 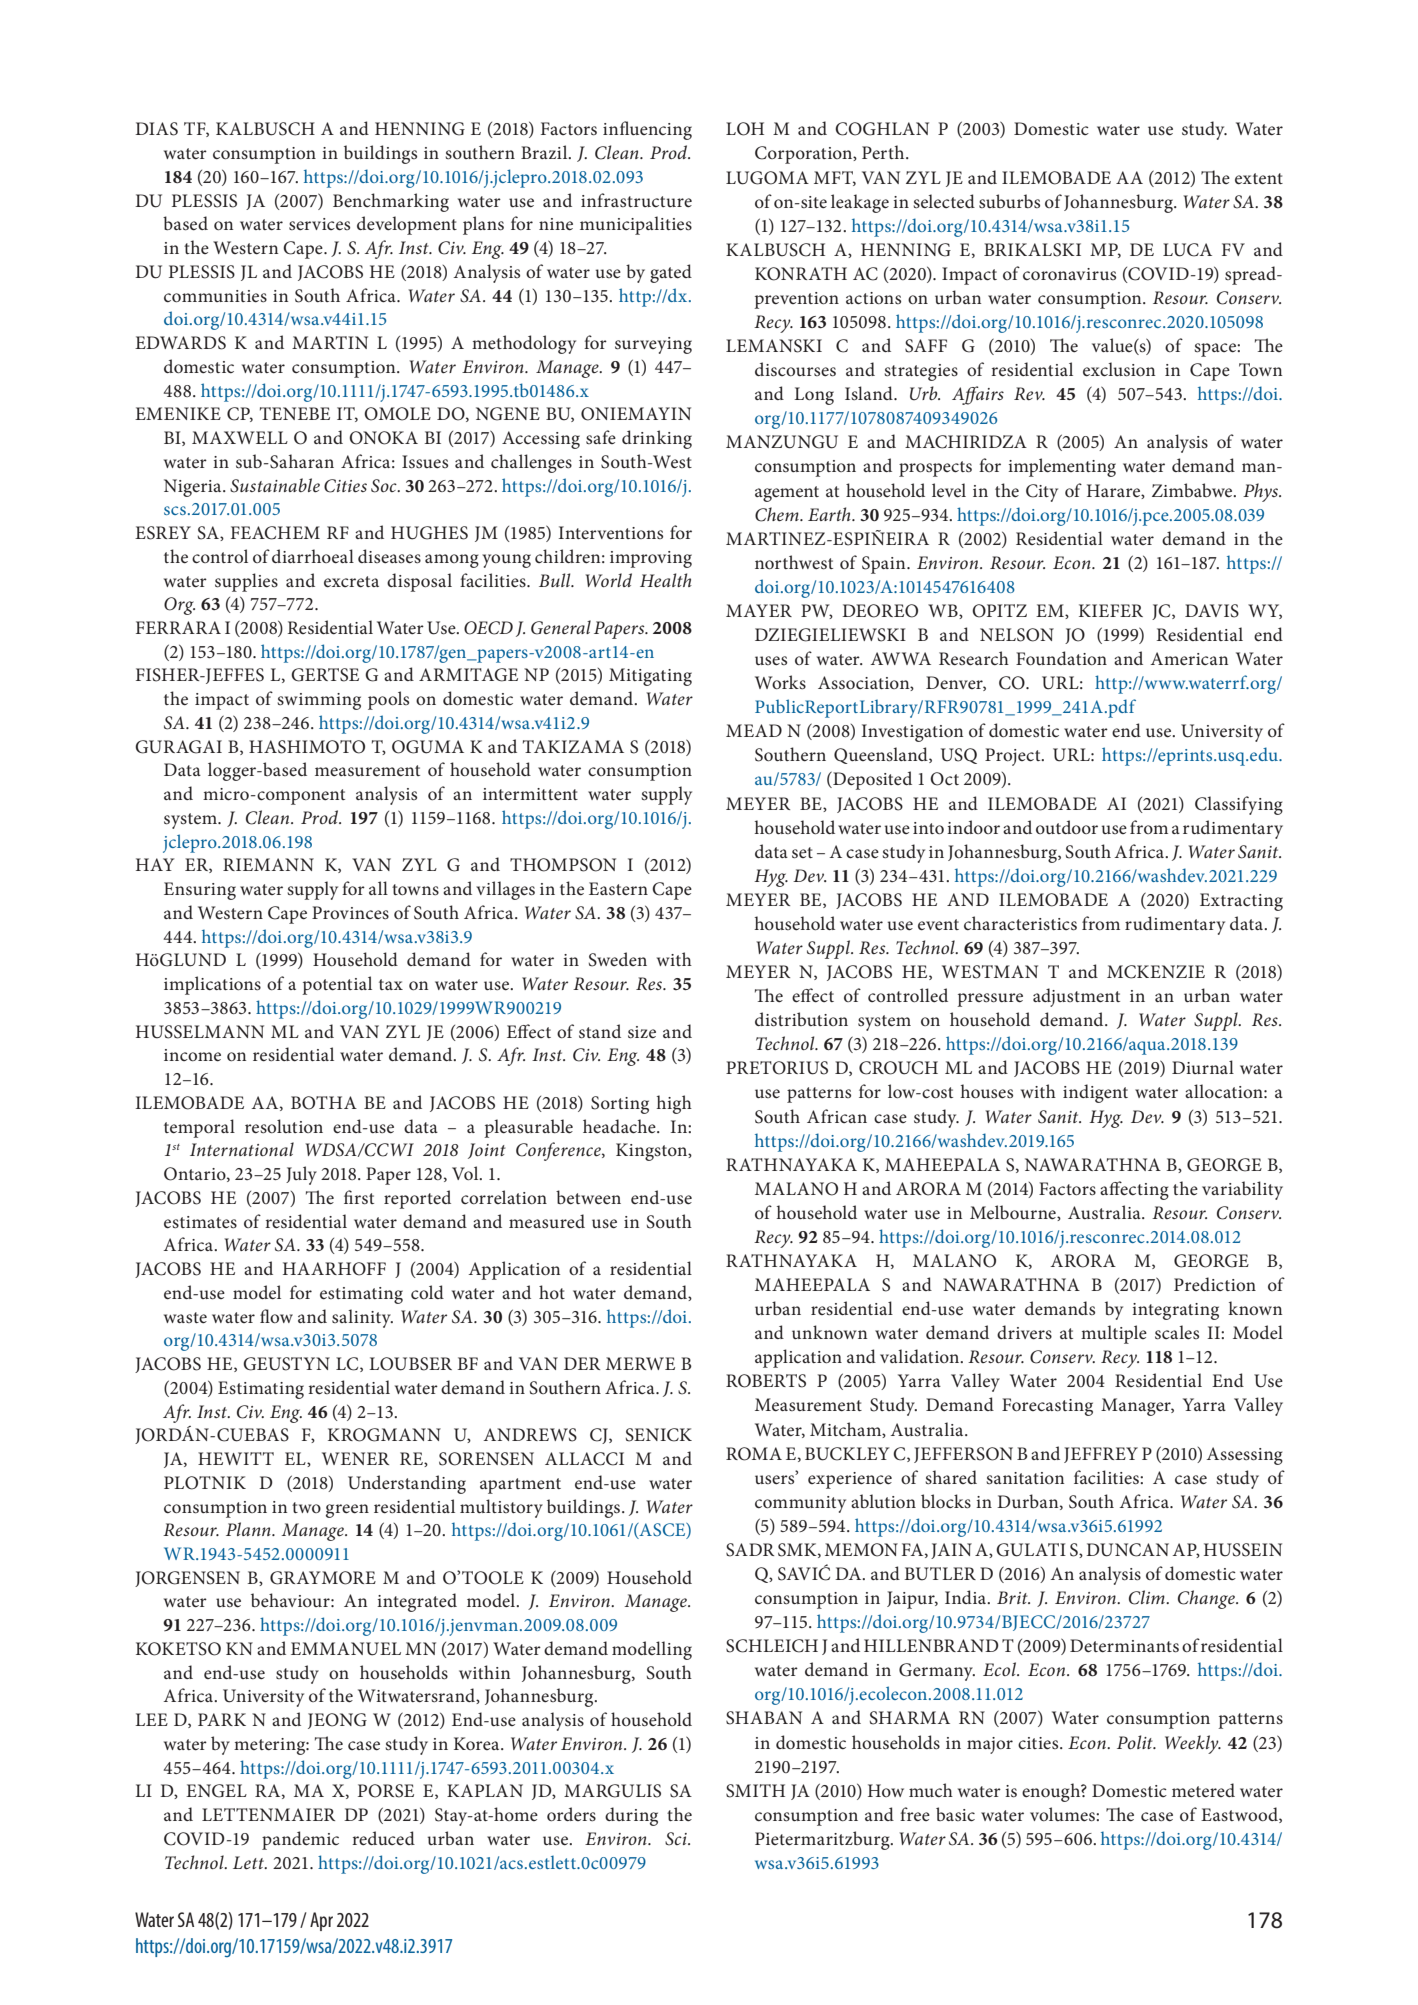 I want to click on size, so click(x=642, y=1032).
